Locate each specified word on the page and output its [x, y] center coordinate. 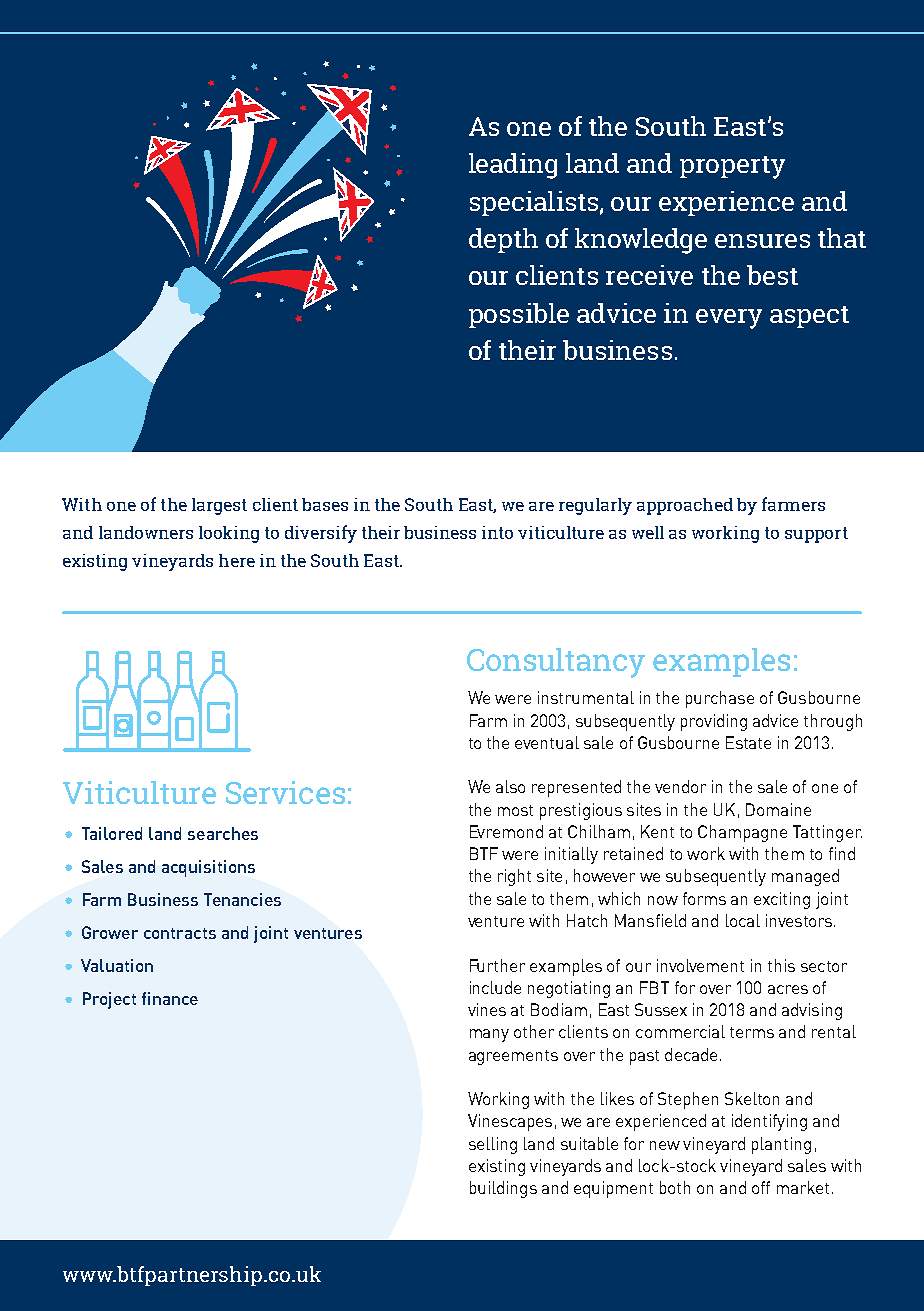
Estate [748, 742]
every [729, 319]
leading [513, 166]
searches [223, 833]
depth [503, 240]
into [497, 532]
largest [219, 506]
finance [170, 998]
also [510, 786]
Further [497, 965]
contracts [180, 933]
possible [519, 315]
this [781, 965]
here [237, 560]
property [732, 167]
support [816, 535]
